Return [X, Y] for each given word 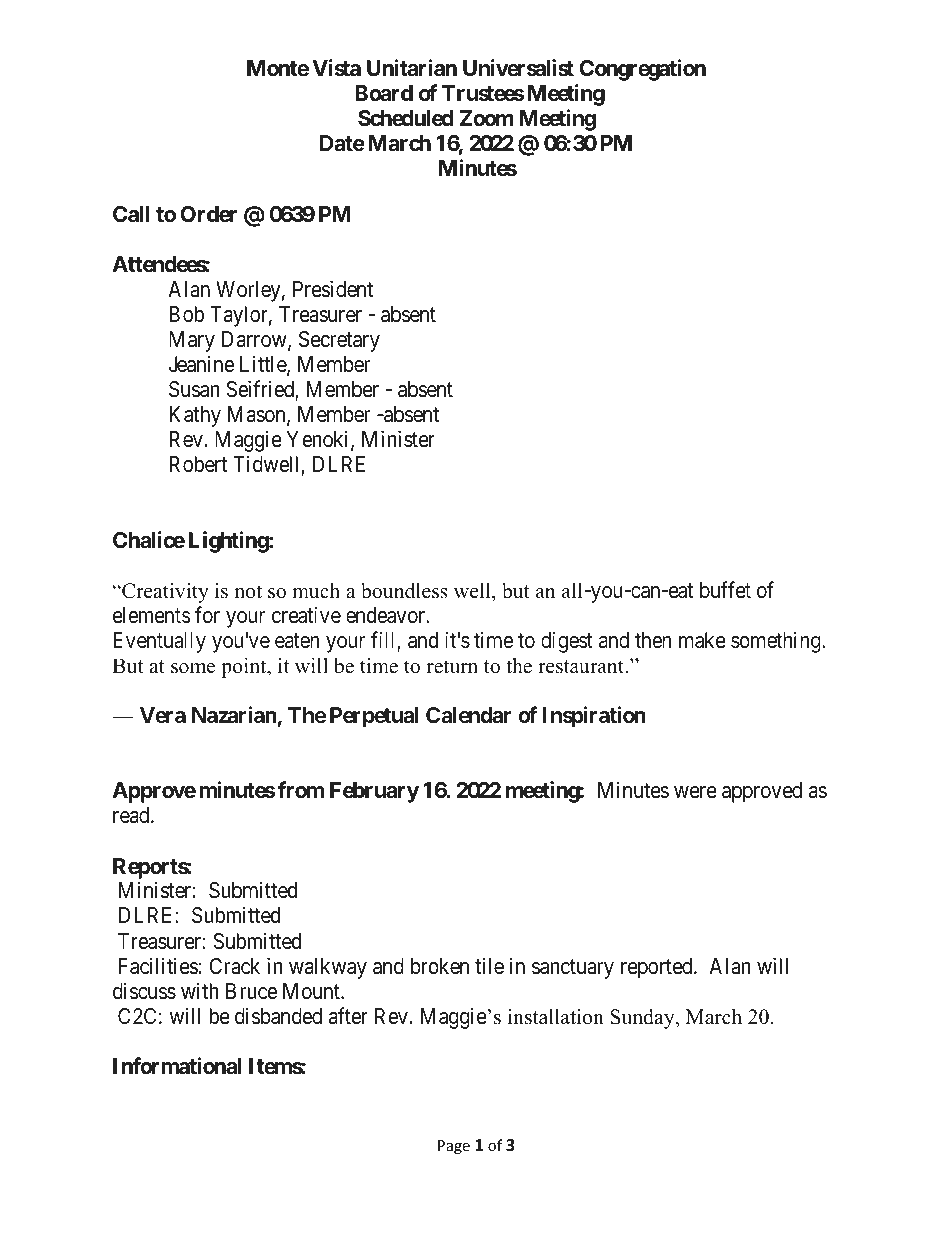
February [374, 792]
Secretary [339, 341]
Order [208, 214]
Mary [192, 341]
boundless [404, 591]
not [248, 592]
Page [454, 1147]
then [653, 640]
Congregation [642, 70]
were [695, 792]
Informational [177, 1066]
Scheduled [406, 118]
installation [556, 1017]
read [132, 815]
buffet [725, 589]
